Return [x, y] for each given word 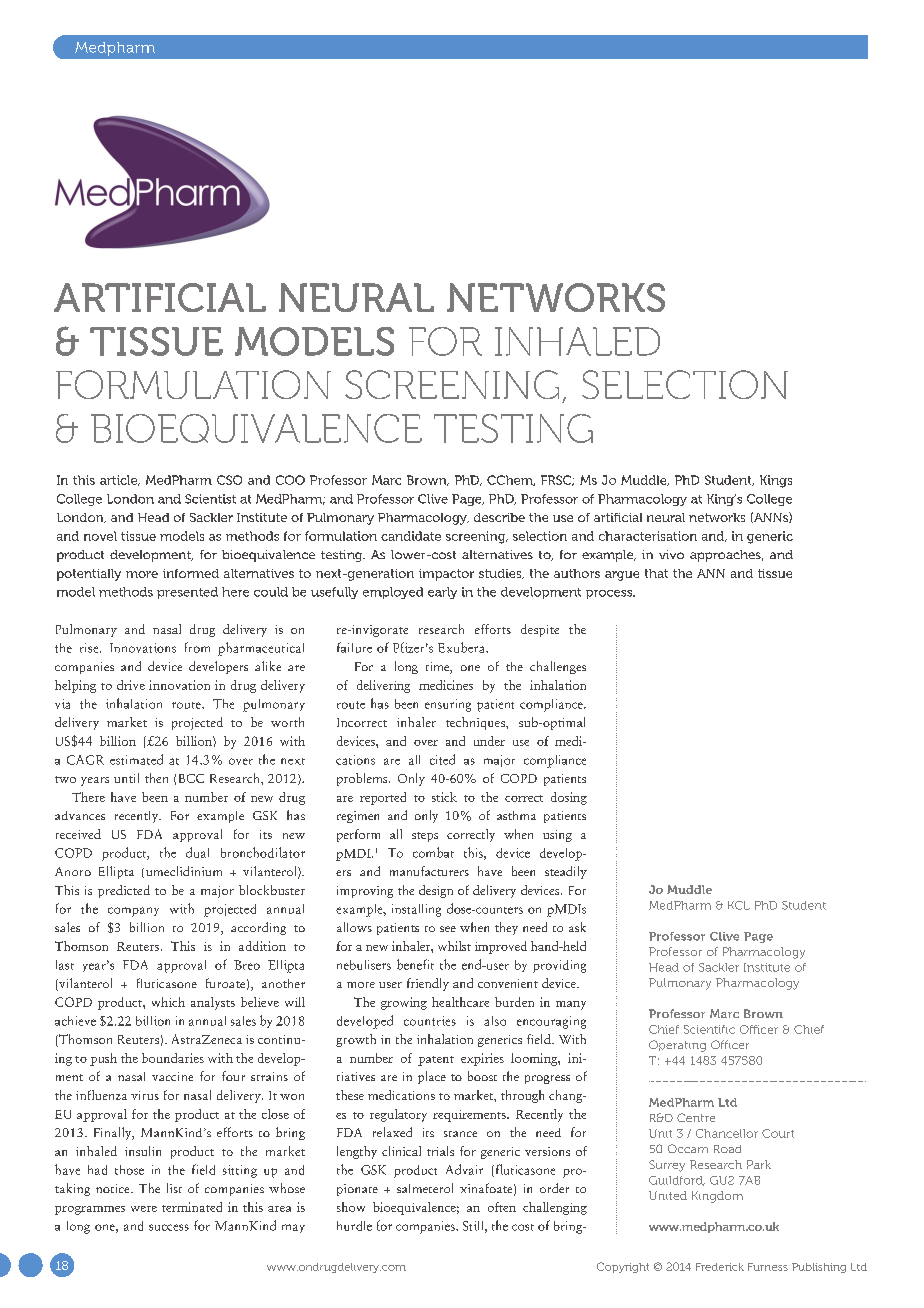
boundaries [173, 1058]
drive [131, 685]
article [120, 480]
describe [499, 517]
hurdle [354, 1226]
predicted [124, 891]
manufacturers [429, 871]
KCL [739, 905]
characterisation [648, 536]
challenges [558, 667]
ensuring [448, 705]
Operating [677, 1046]
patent [436, 1061]
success [169, 1227]
